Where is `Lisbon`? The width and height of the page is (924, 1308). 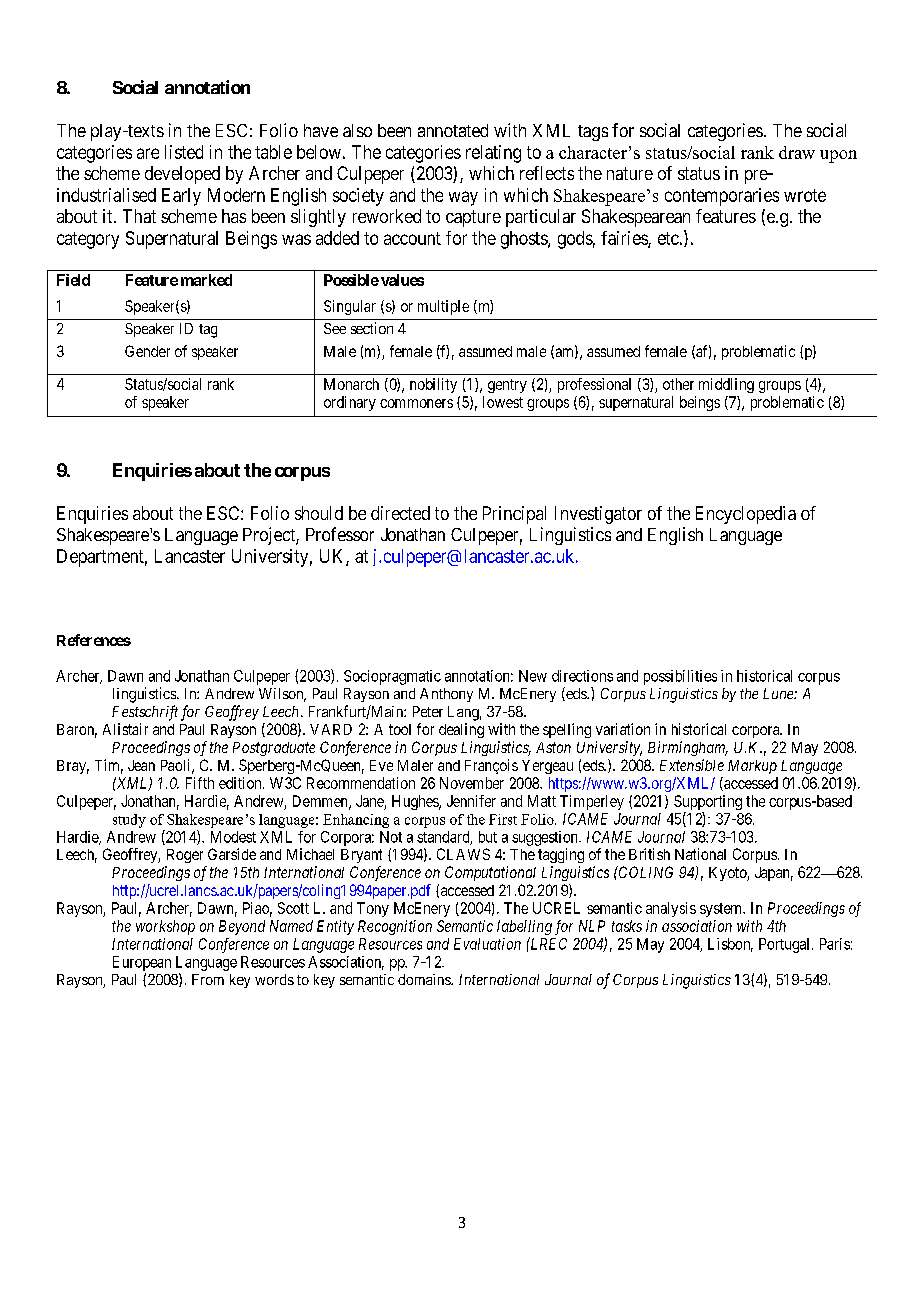 Lisbon is located at coordinates (730, 945).
